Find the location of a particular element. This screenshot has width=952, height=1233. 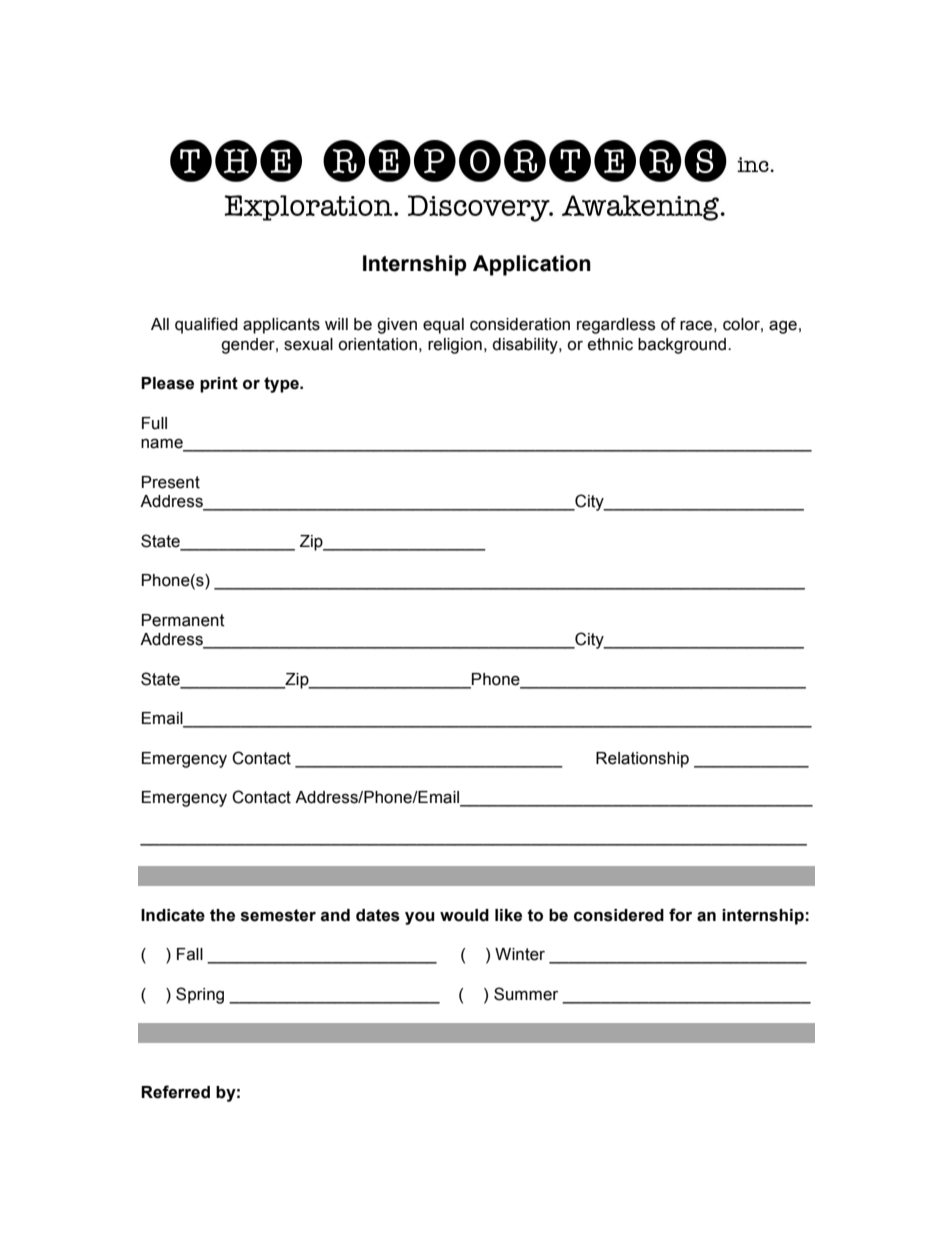

background is located at coordinates (683, 346).
